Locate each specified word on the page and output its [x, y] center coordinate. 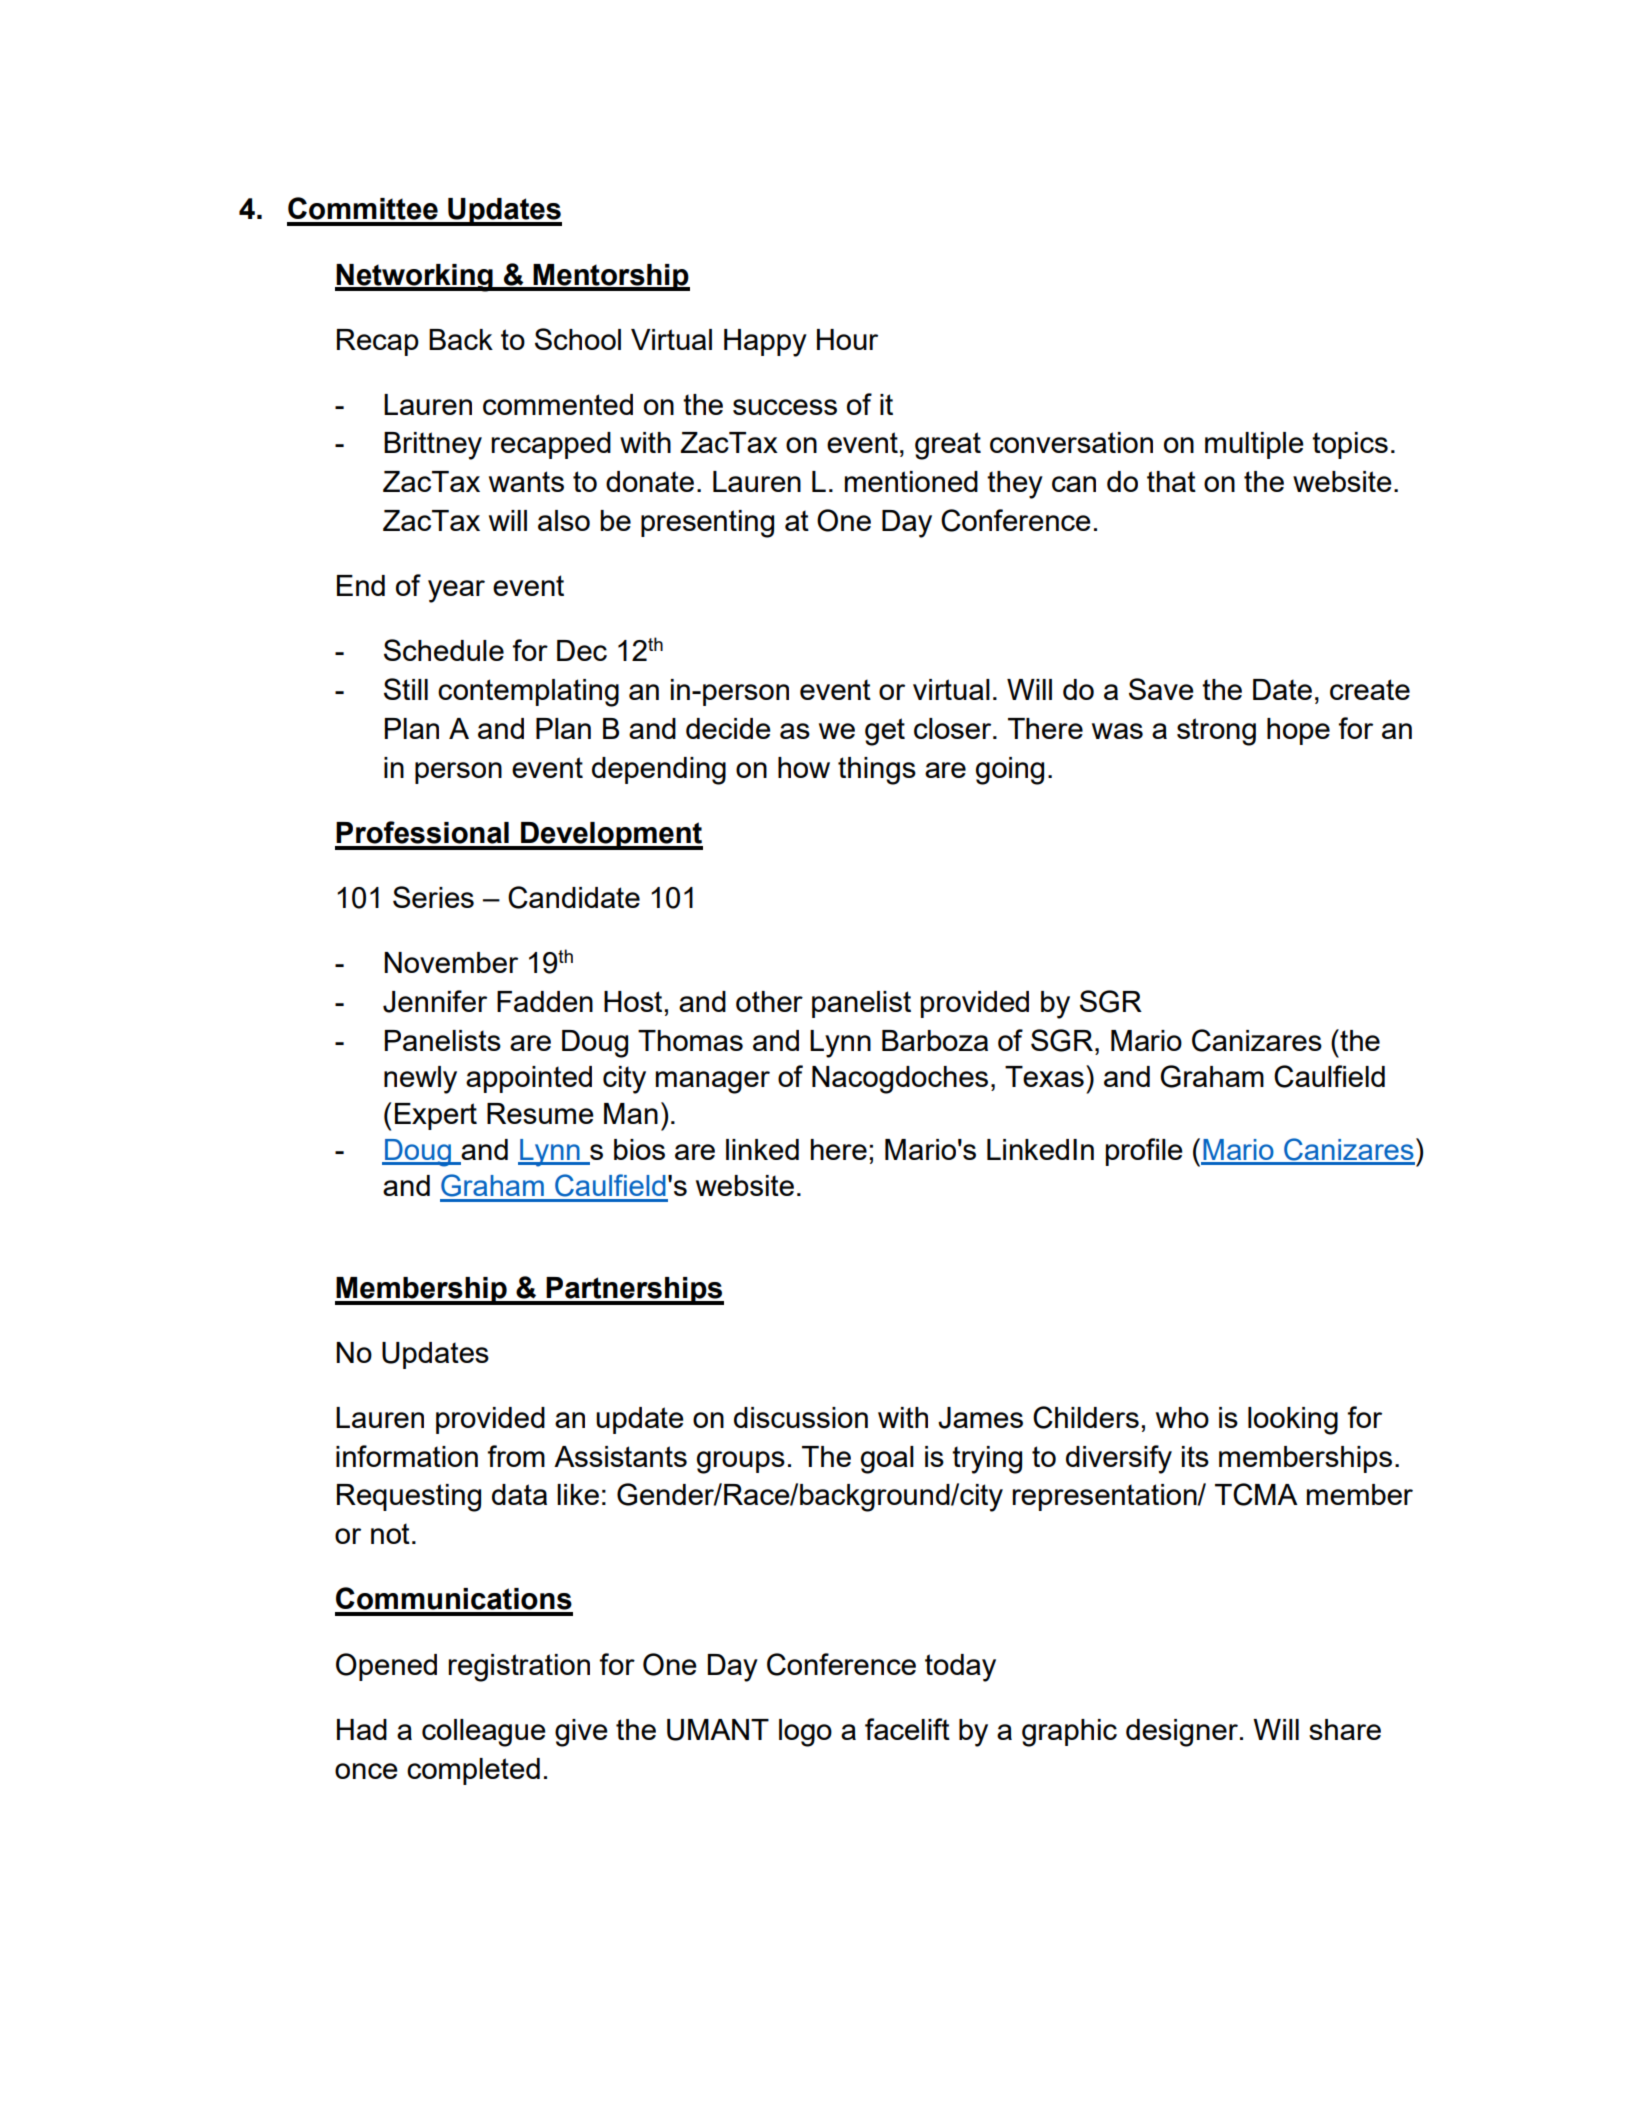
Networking [415, 278]
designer [1182, 1733]
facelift [907, 1729]
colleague [484, 1733]
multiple [1254, 445]
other [769, 1001]
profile [1144, 1152]
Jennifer [435, 1001]
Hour [847, 339]
